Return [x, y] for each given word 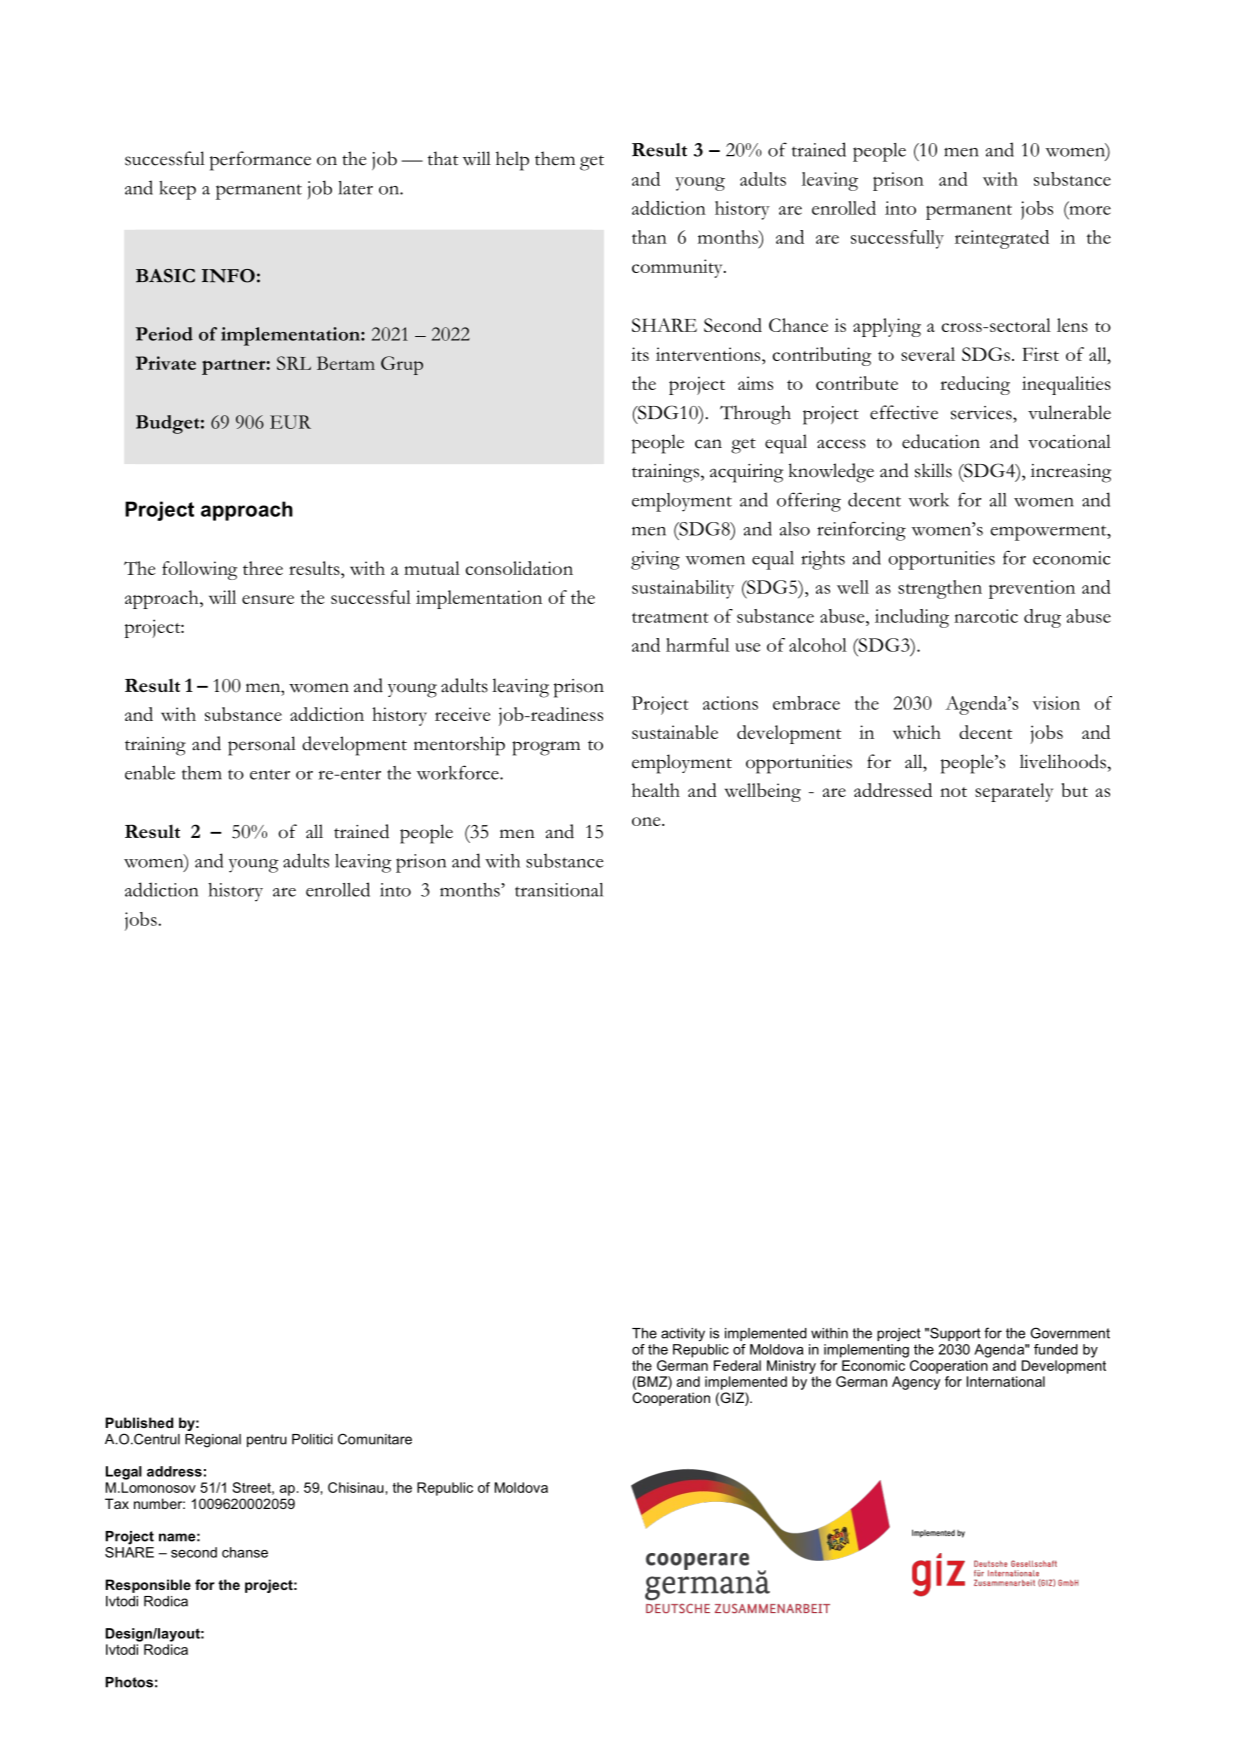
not [953, 792]
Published [139, 1422]
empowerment [1050, 533]
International [1006, 1381]
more [1089, 209]
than [649, 237]
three [263, 568]
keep [177, 190]
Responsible [148, 1586]
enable [150, 772]
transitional [559, 890]
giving [655, 560]
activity [683, 1335]
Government [1070, 1333]
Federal [737, 1365]
